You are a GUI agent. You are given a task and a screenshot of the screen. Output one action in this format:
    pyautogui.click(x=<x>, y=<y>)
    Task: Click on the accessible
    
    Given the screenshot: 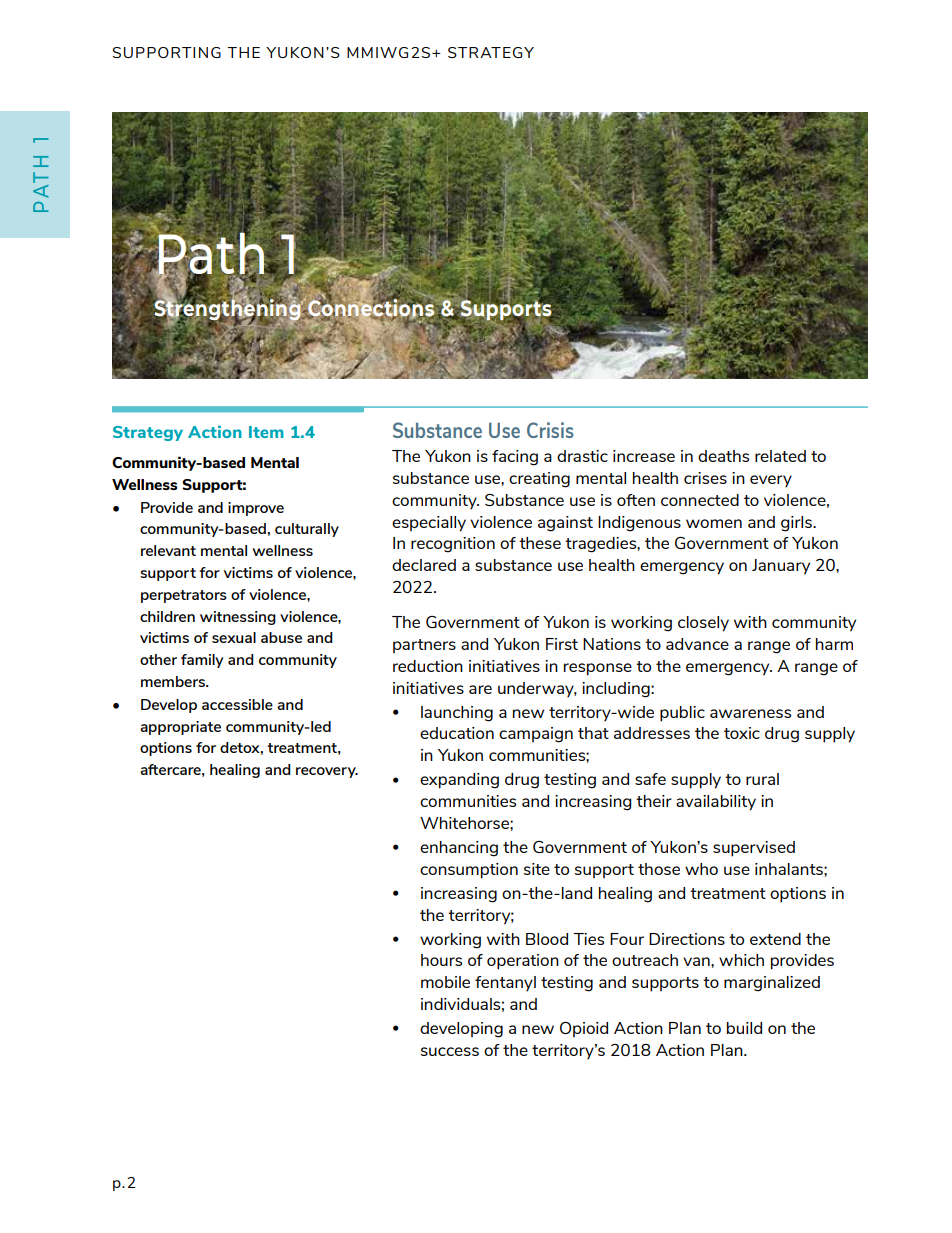 What is the action you would take?
    pyautogui.click(x=237, y=704)
